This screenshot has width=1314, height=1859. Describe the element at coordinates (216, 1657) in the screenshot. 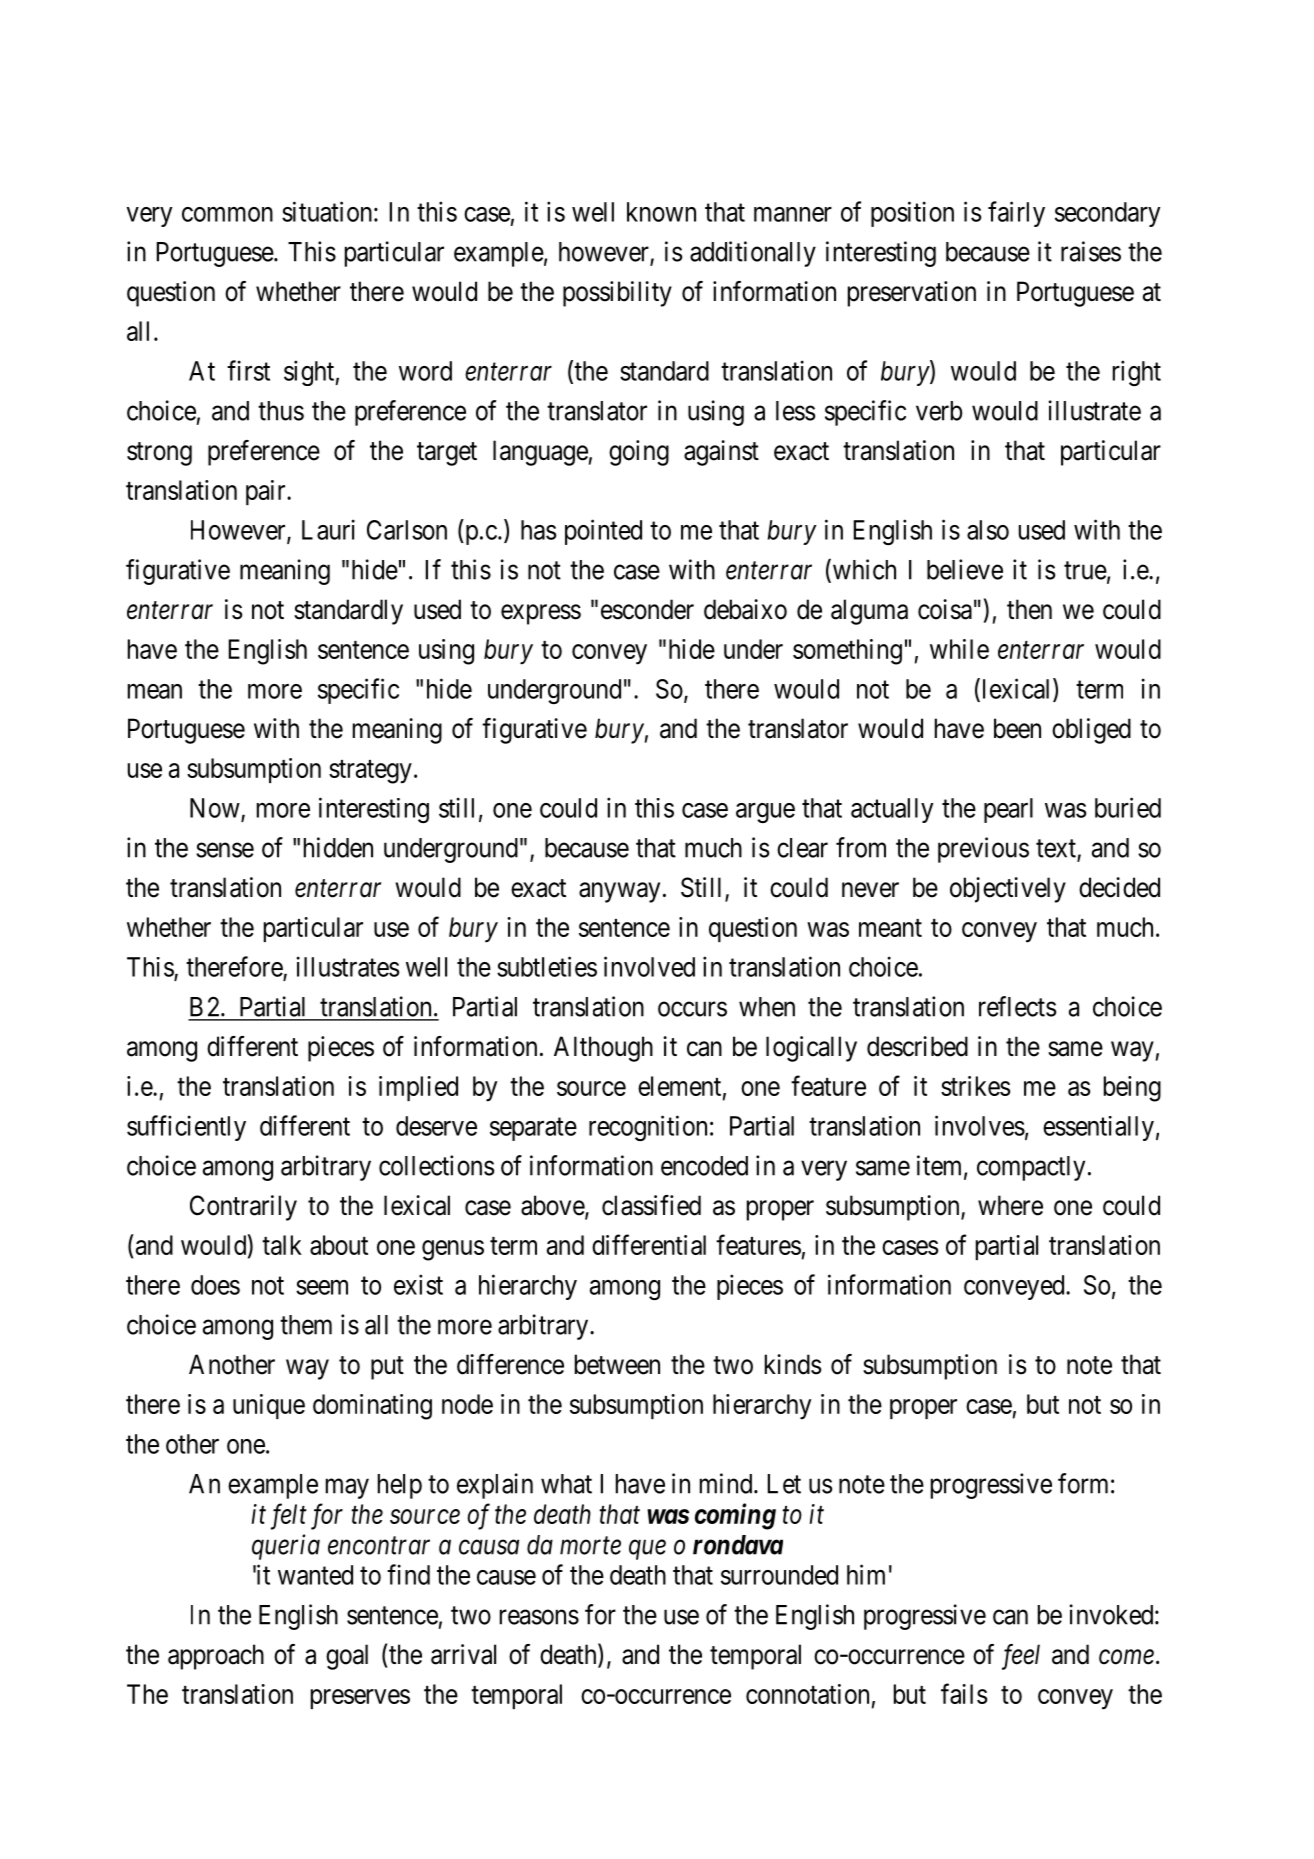

I see `approach` at that location.
